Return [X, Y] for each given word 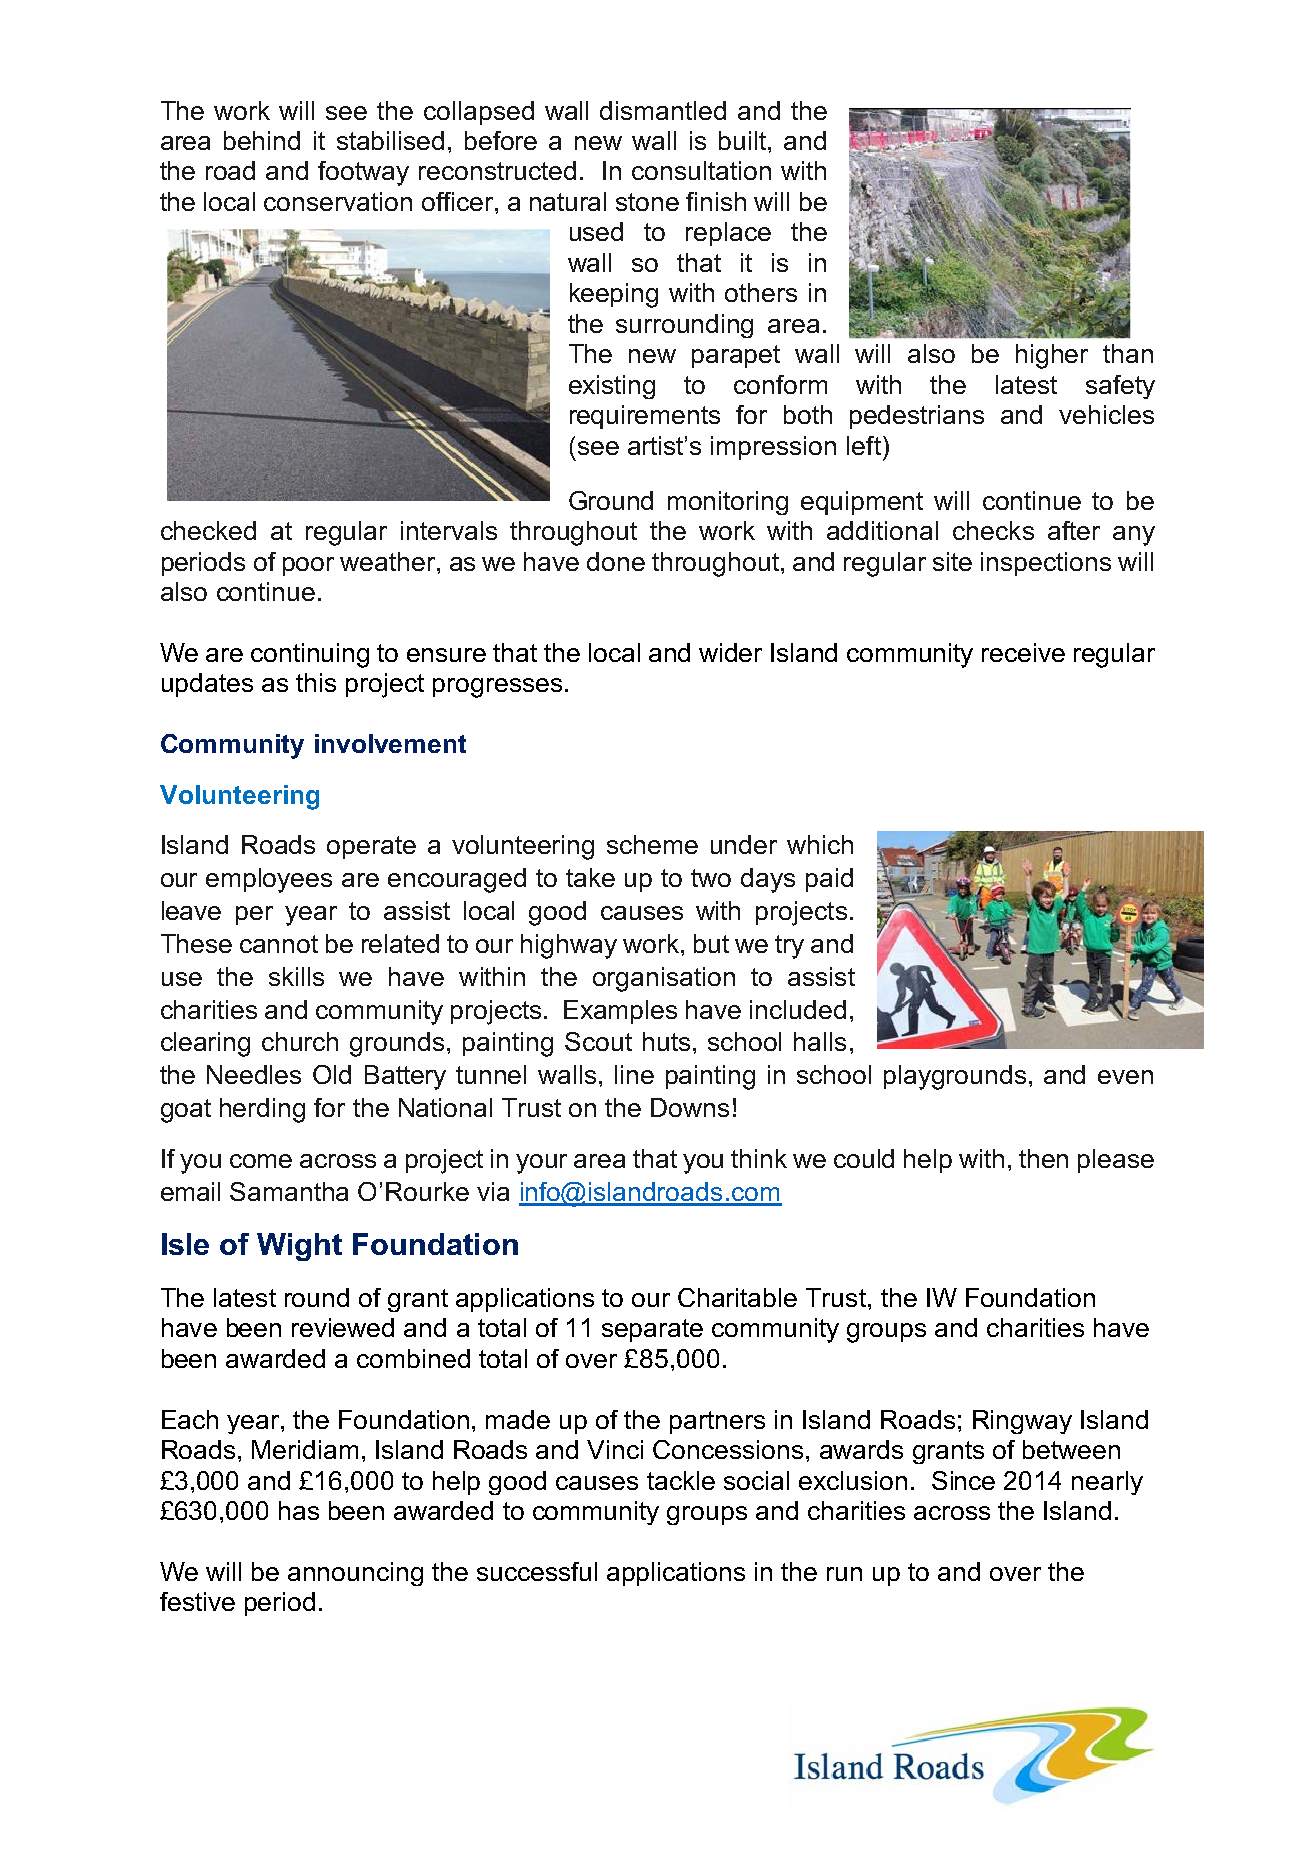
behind [262, 140]
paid [829, 880]
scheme [652, 844]
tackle [681, 1480]
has [299, 1510]
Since [963, 1480]
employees [269, 880]
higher [1052, 356]
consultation [701, 170]
